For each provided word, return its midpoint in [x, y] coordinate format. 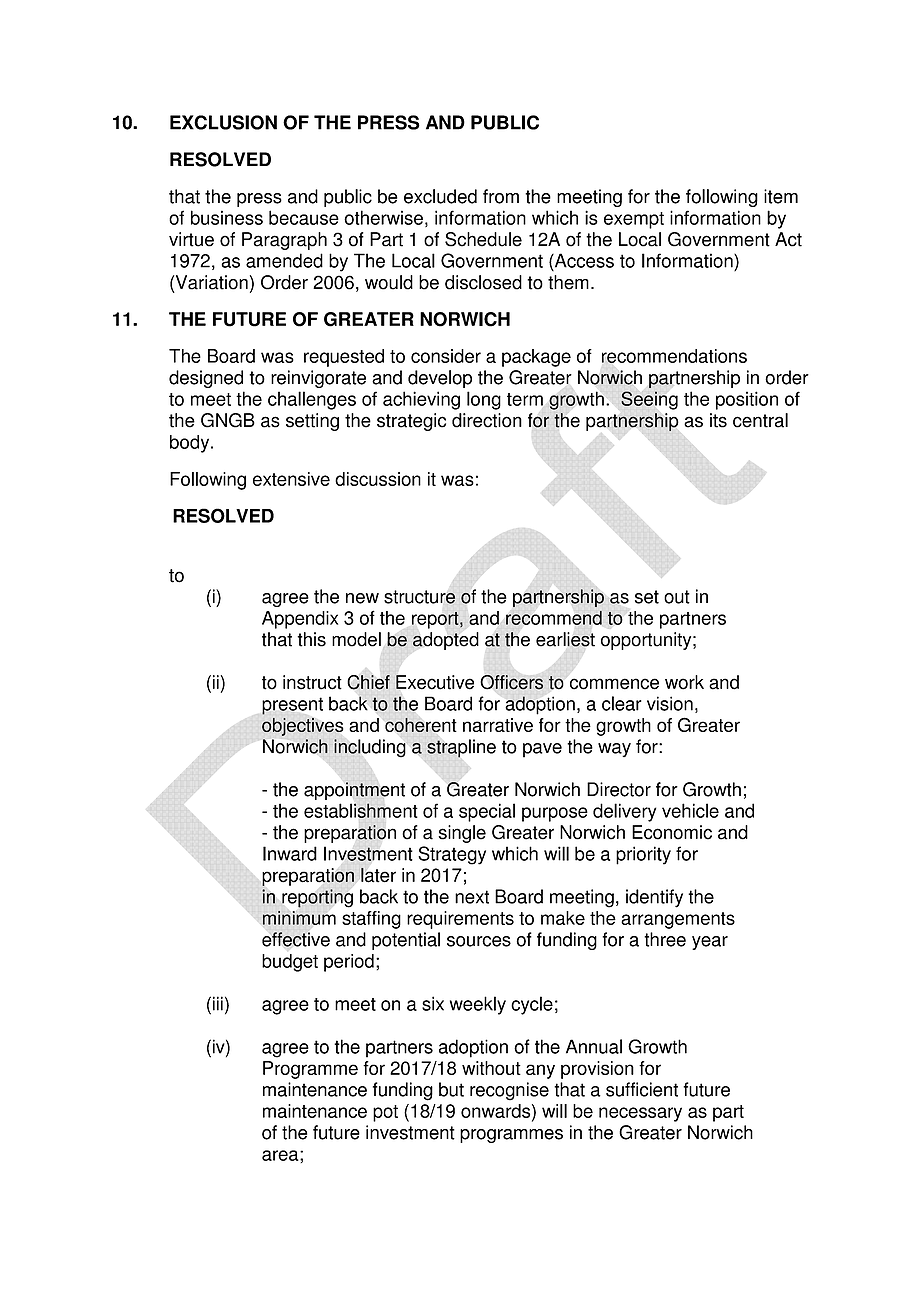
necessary [640, 1114]
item [781, 196]
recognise [509, 1091]
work [684, 682]
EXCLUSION [223, 122]
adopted [446, 641]
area [281, 1155]
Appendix [300, 620]
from [501, 196]
